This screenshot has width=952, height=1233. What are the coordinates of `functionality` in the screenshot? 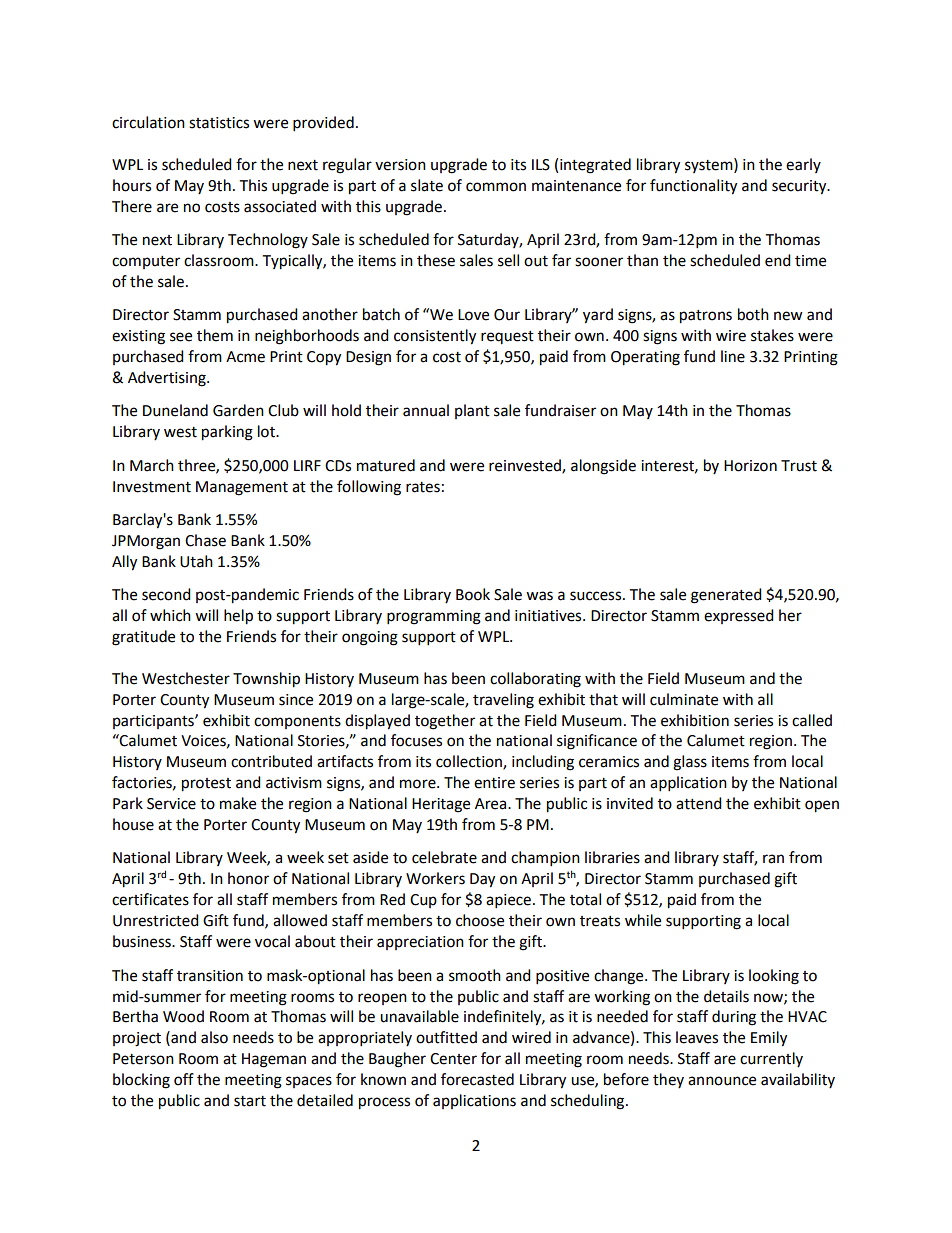 It's located at (693, 187).
